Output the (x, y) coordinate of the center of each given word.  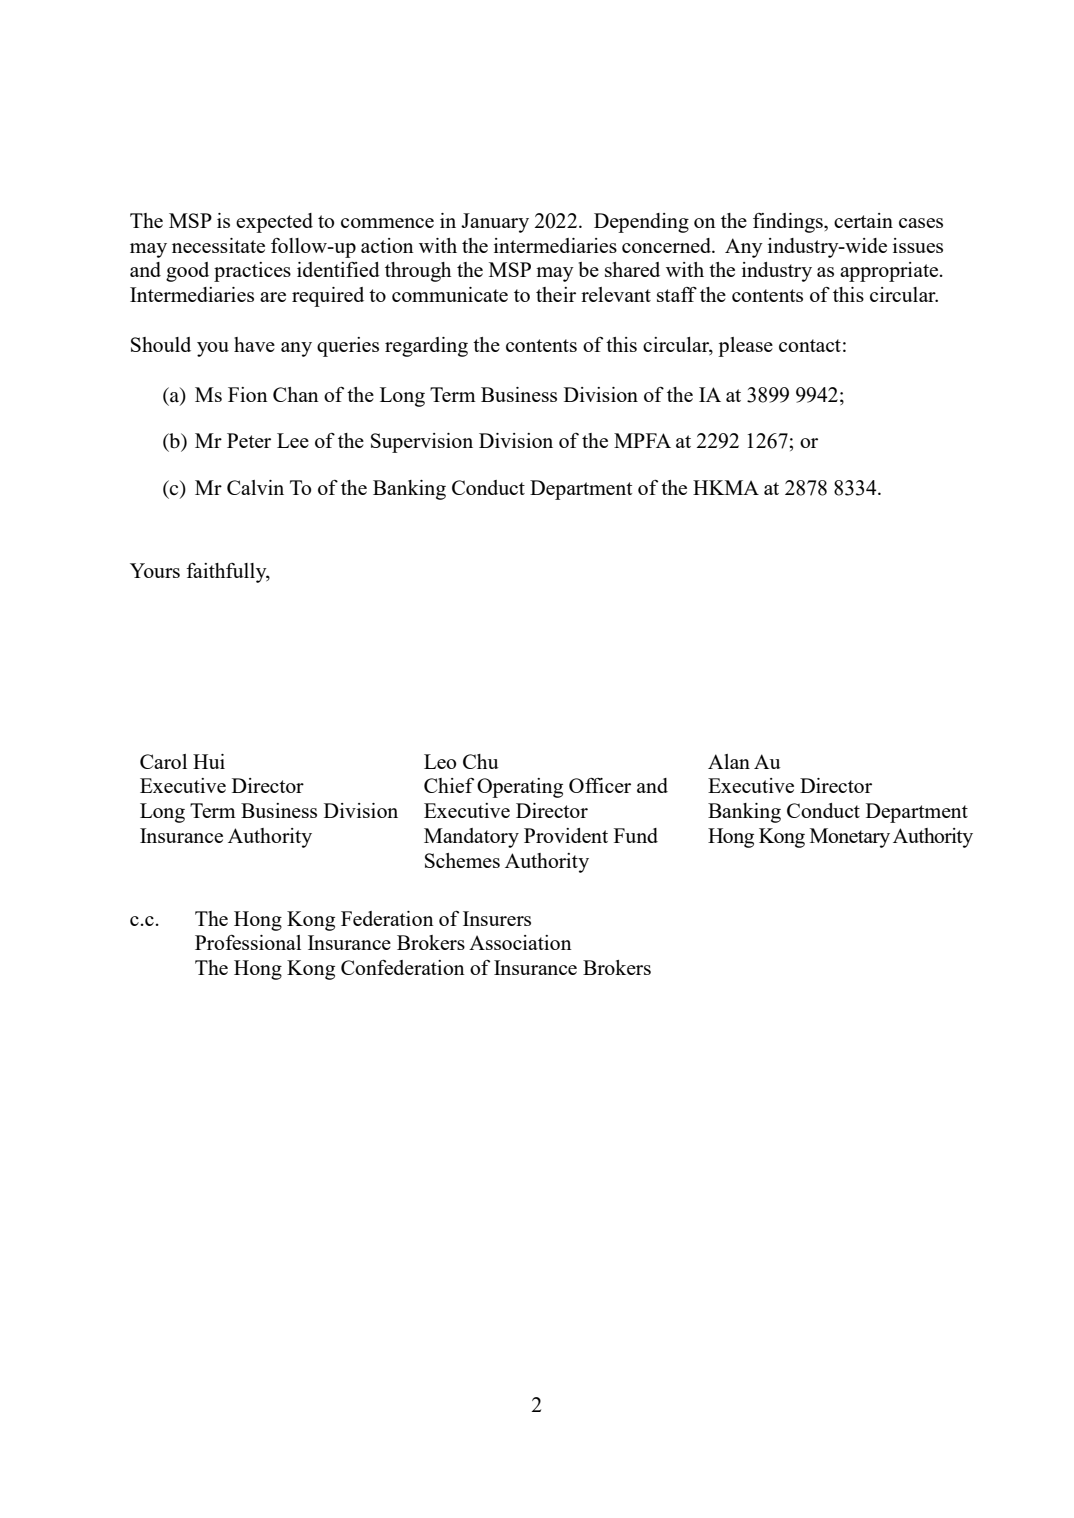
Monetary (850, 838)
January (495, 223)
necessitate (218, 245)
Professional (248, 942)
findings (789, 223)
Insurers (497, 918)
